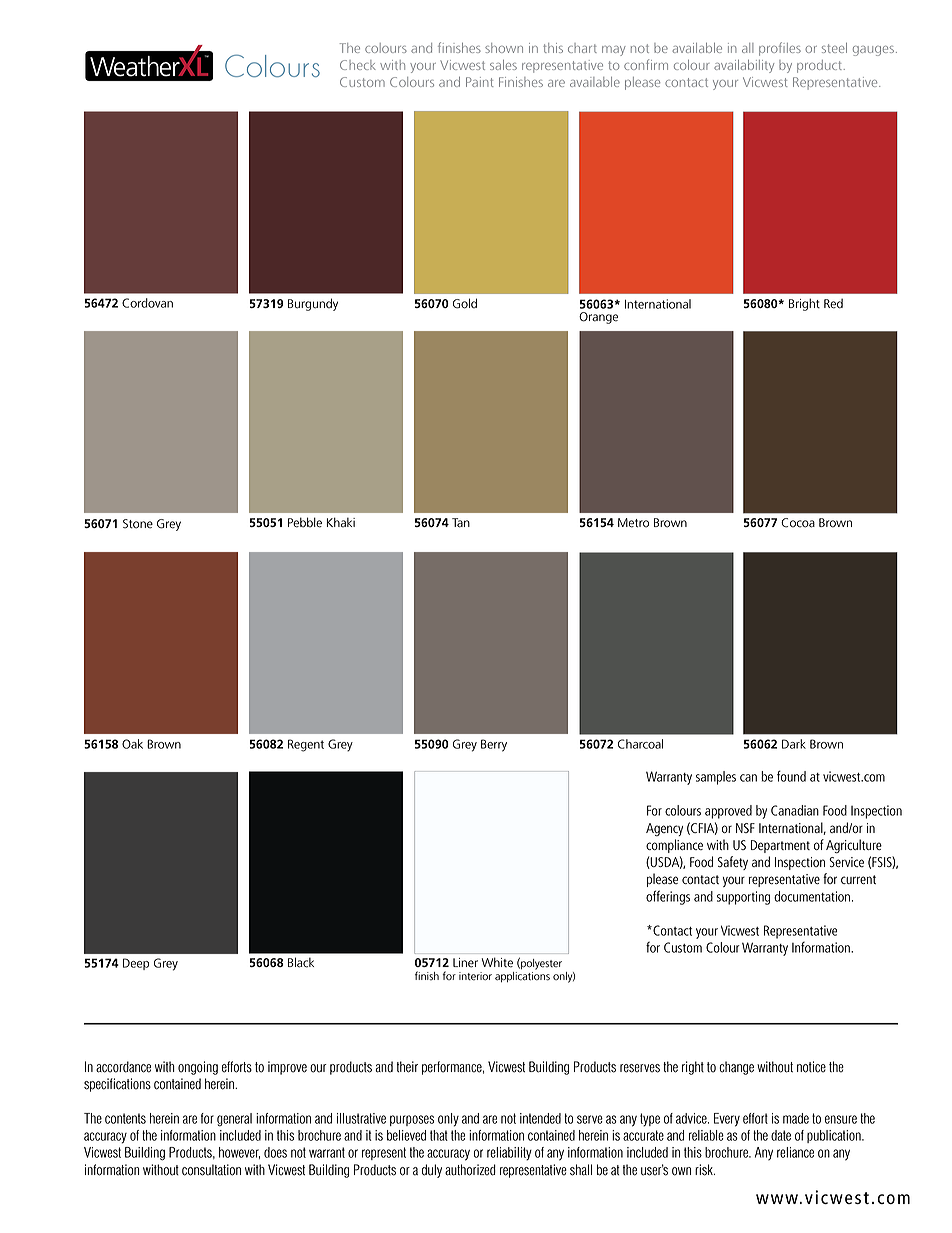  I want to click on Stone, so click(138, 524).
